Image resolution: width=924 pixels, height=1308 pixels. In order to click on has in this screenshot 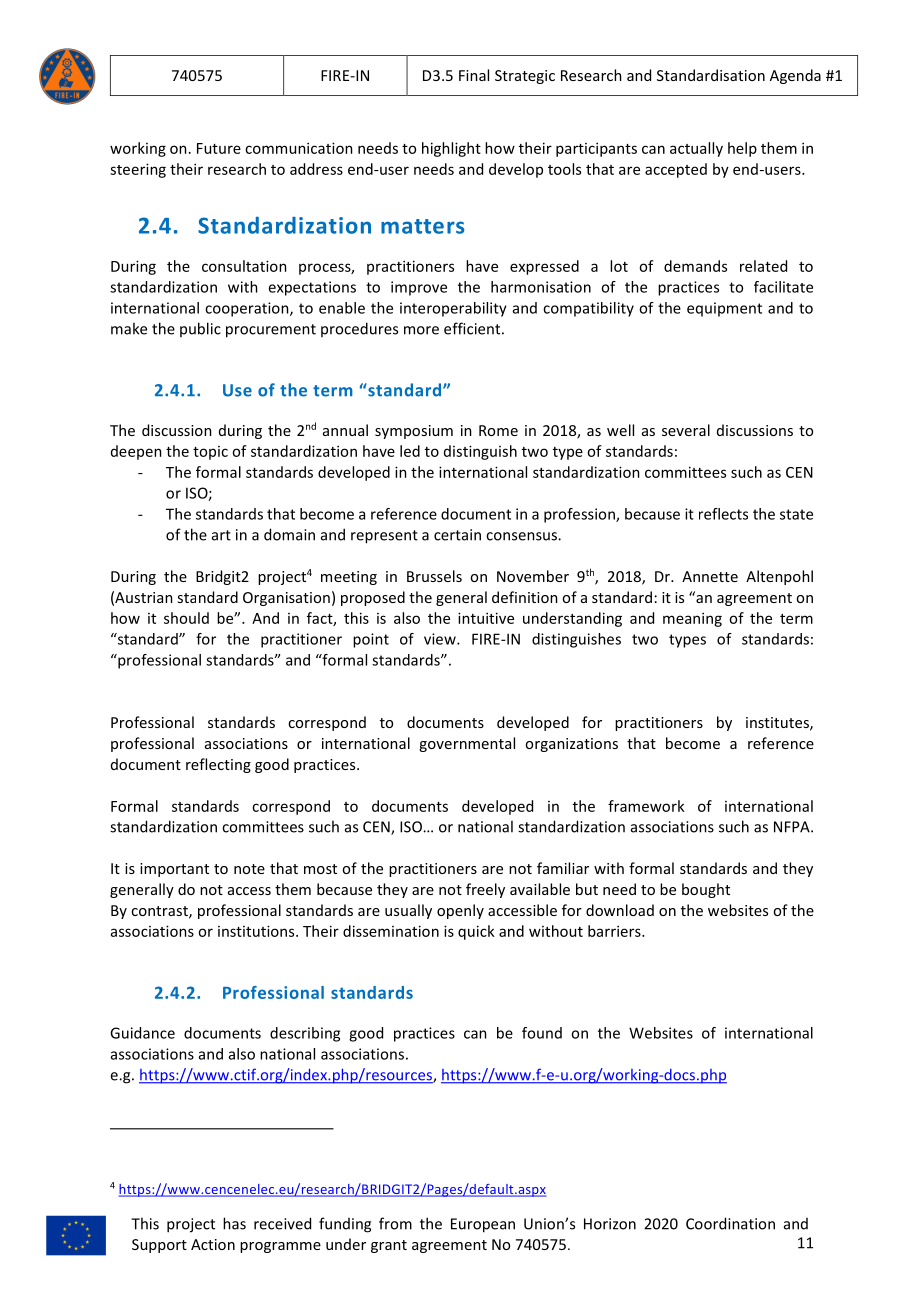, I will do `click(234, 1223)`.
